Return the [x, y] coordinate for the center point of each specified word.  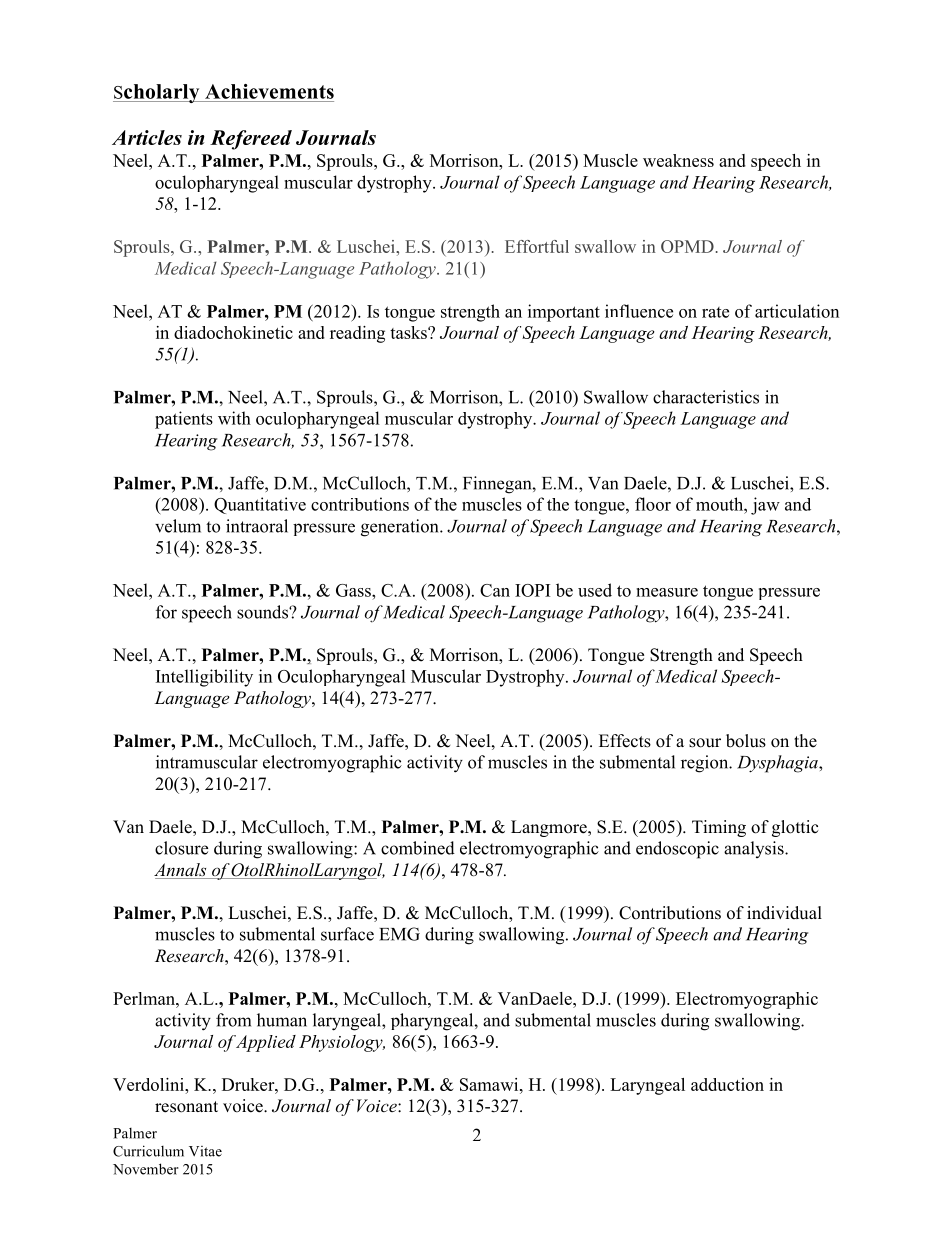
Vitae [205, 1151]
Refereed [251, 140]
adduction [727, 1084]
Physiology [342, 1043]
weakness [678, 160]
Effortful [537, 246]
